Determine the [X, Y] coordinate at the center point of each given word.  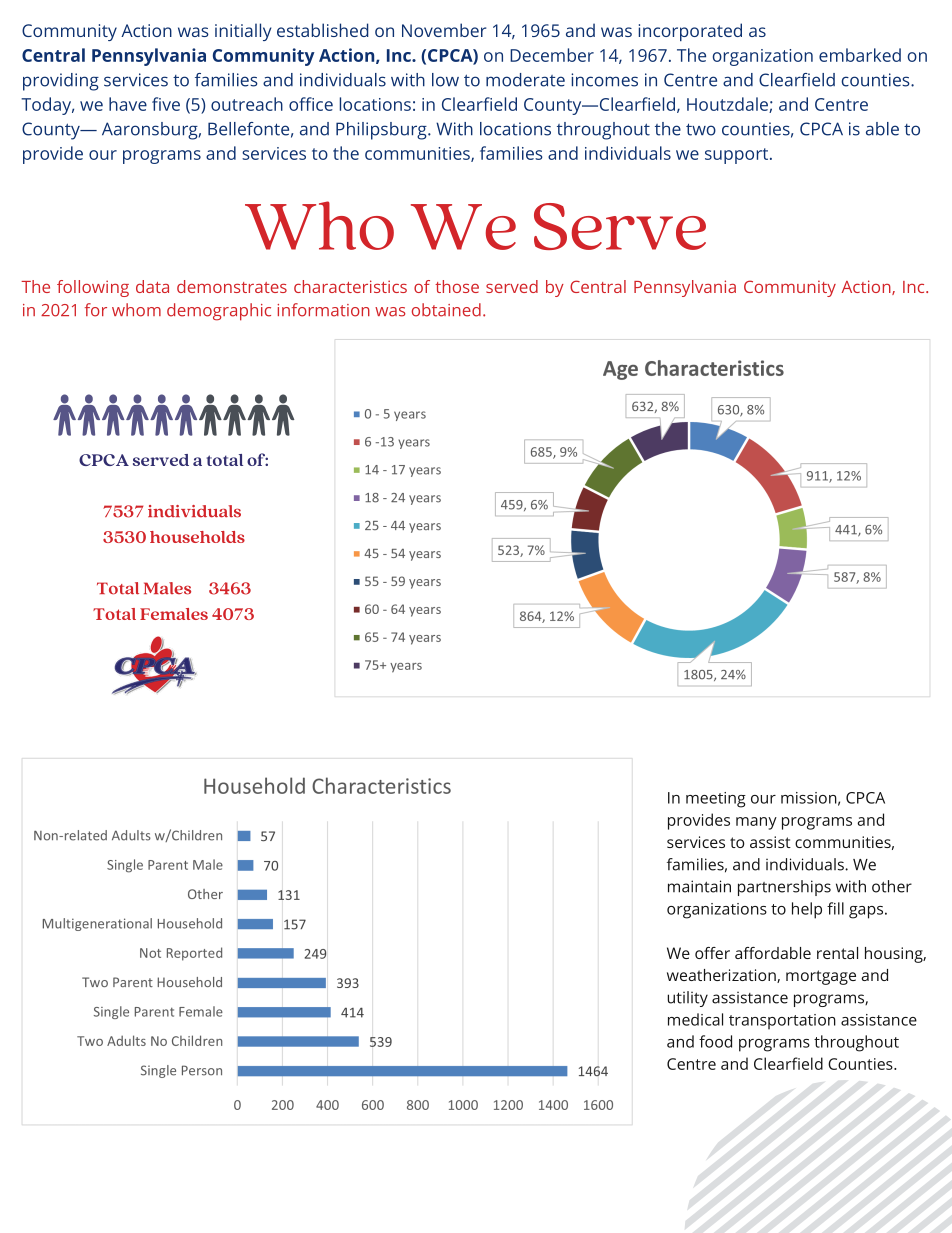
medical [695, 1019]
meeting [716, 800]
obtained [446, 310]
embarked [860, 55]
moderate [525, 80]
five [166, 104]
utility [687, 999]
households [197, 537]
